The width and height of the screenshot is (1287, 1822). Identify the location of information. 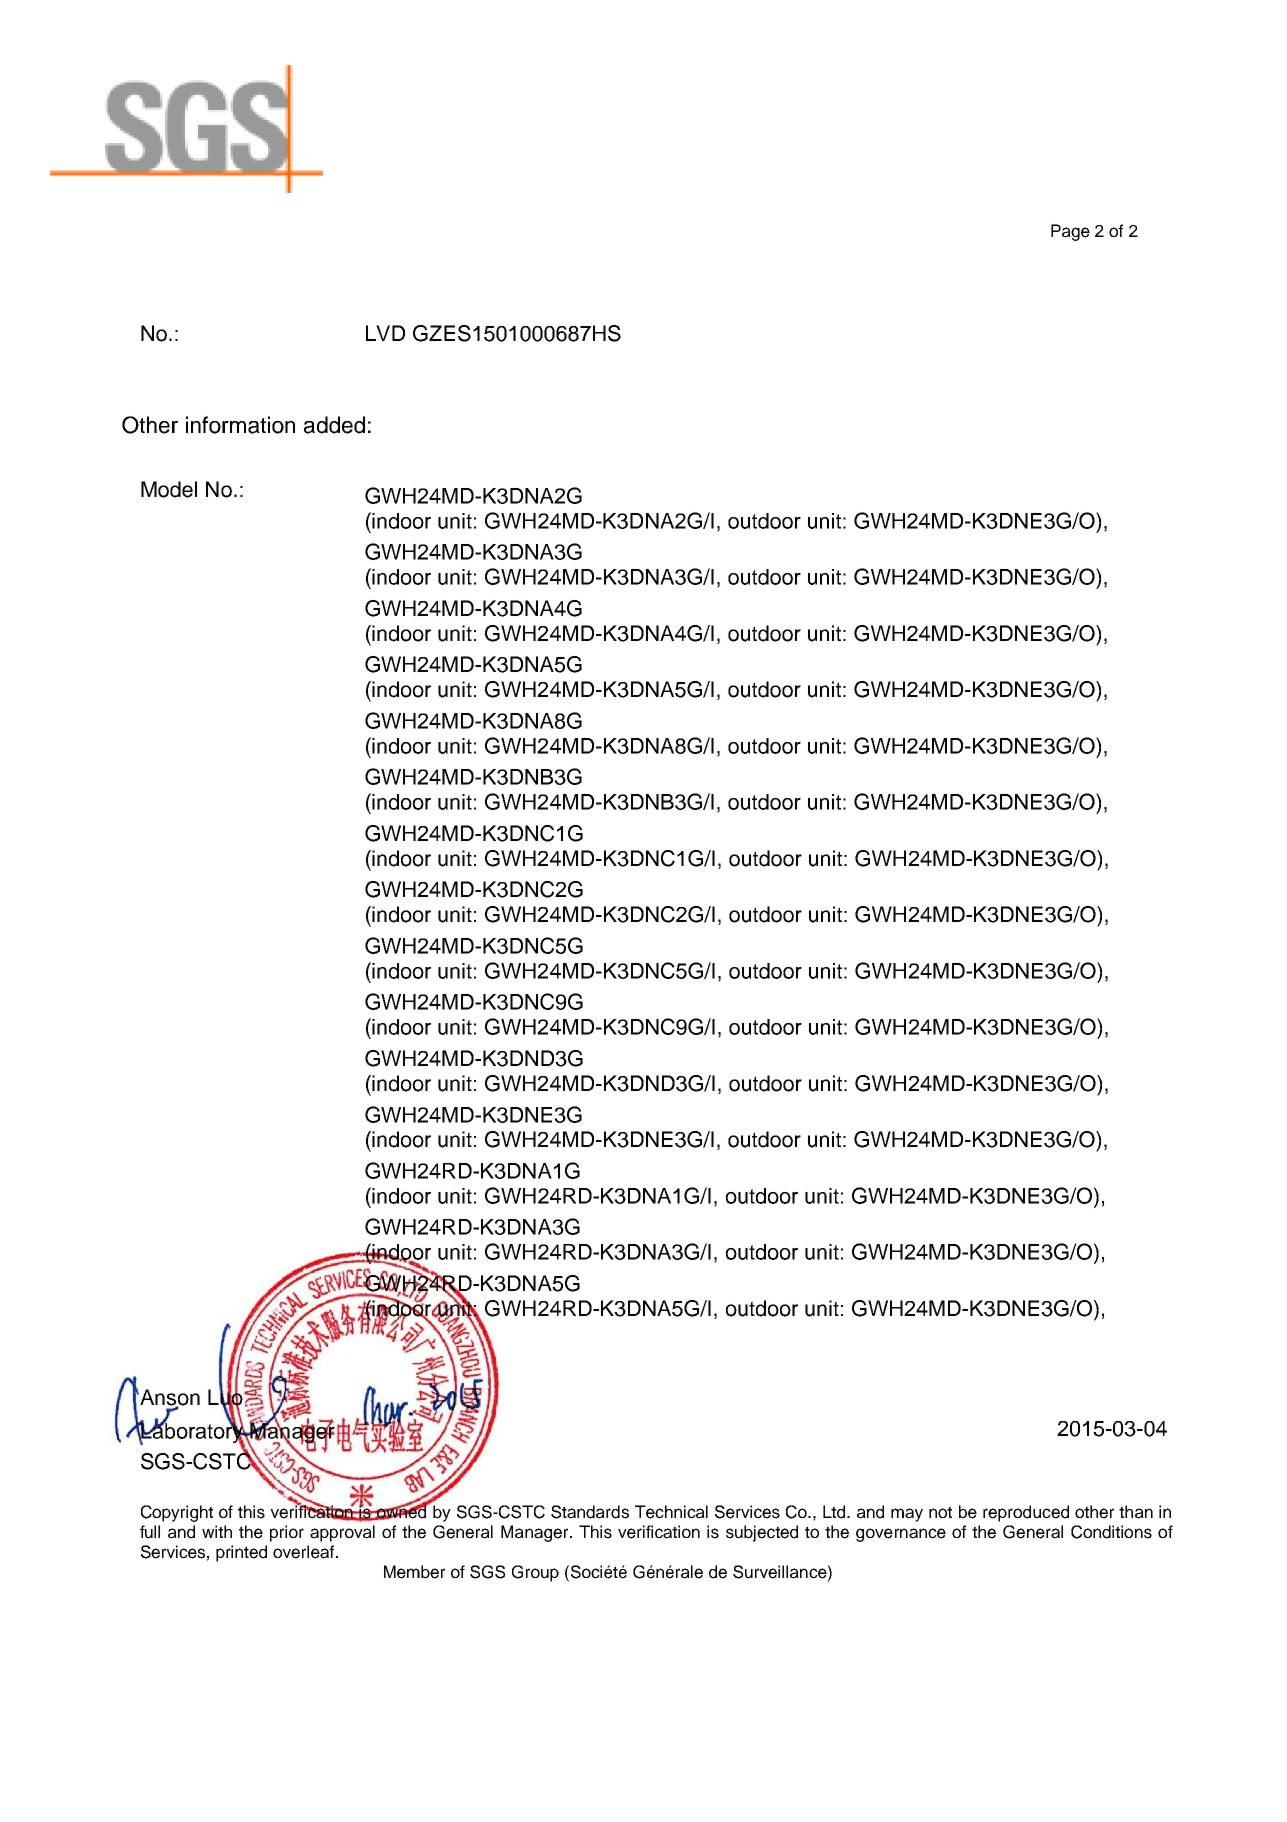
(240, 425).
